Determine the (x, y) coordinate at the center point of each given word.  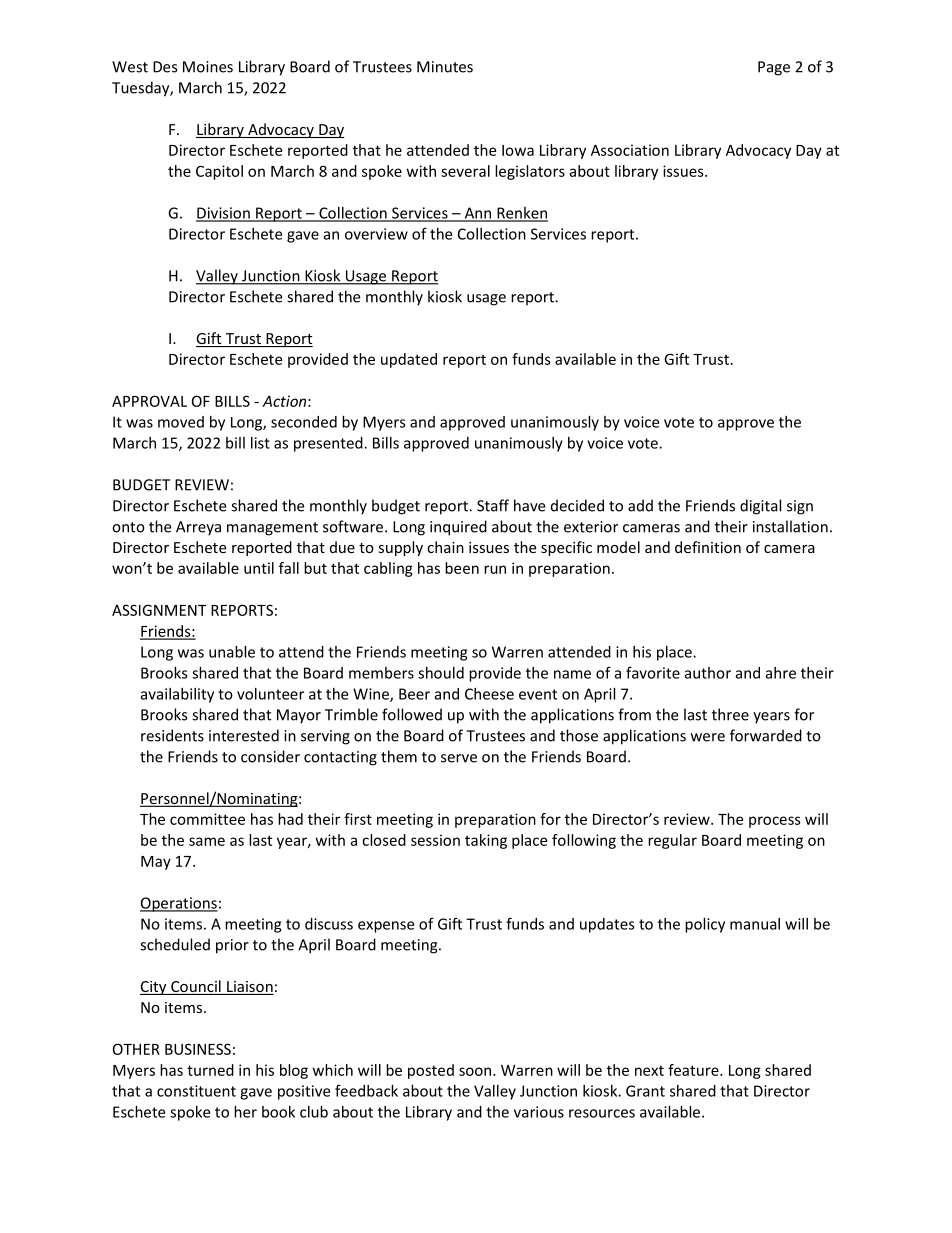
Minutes (445, 67)
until (259, 568)
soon (475, 1071)
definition (708, 547)
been (462, 568)
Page (774, 68)
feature (694, 1070)
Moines (208, 67)
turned (210, 1070)
